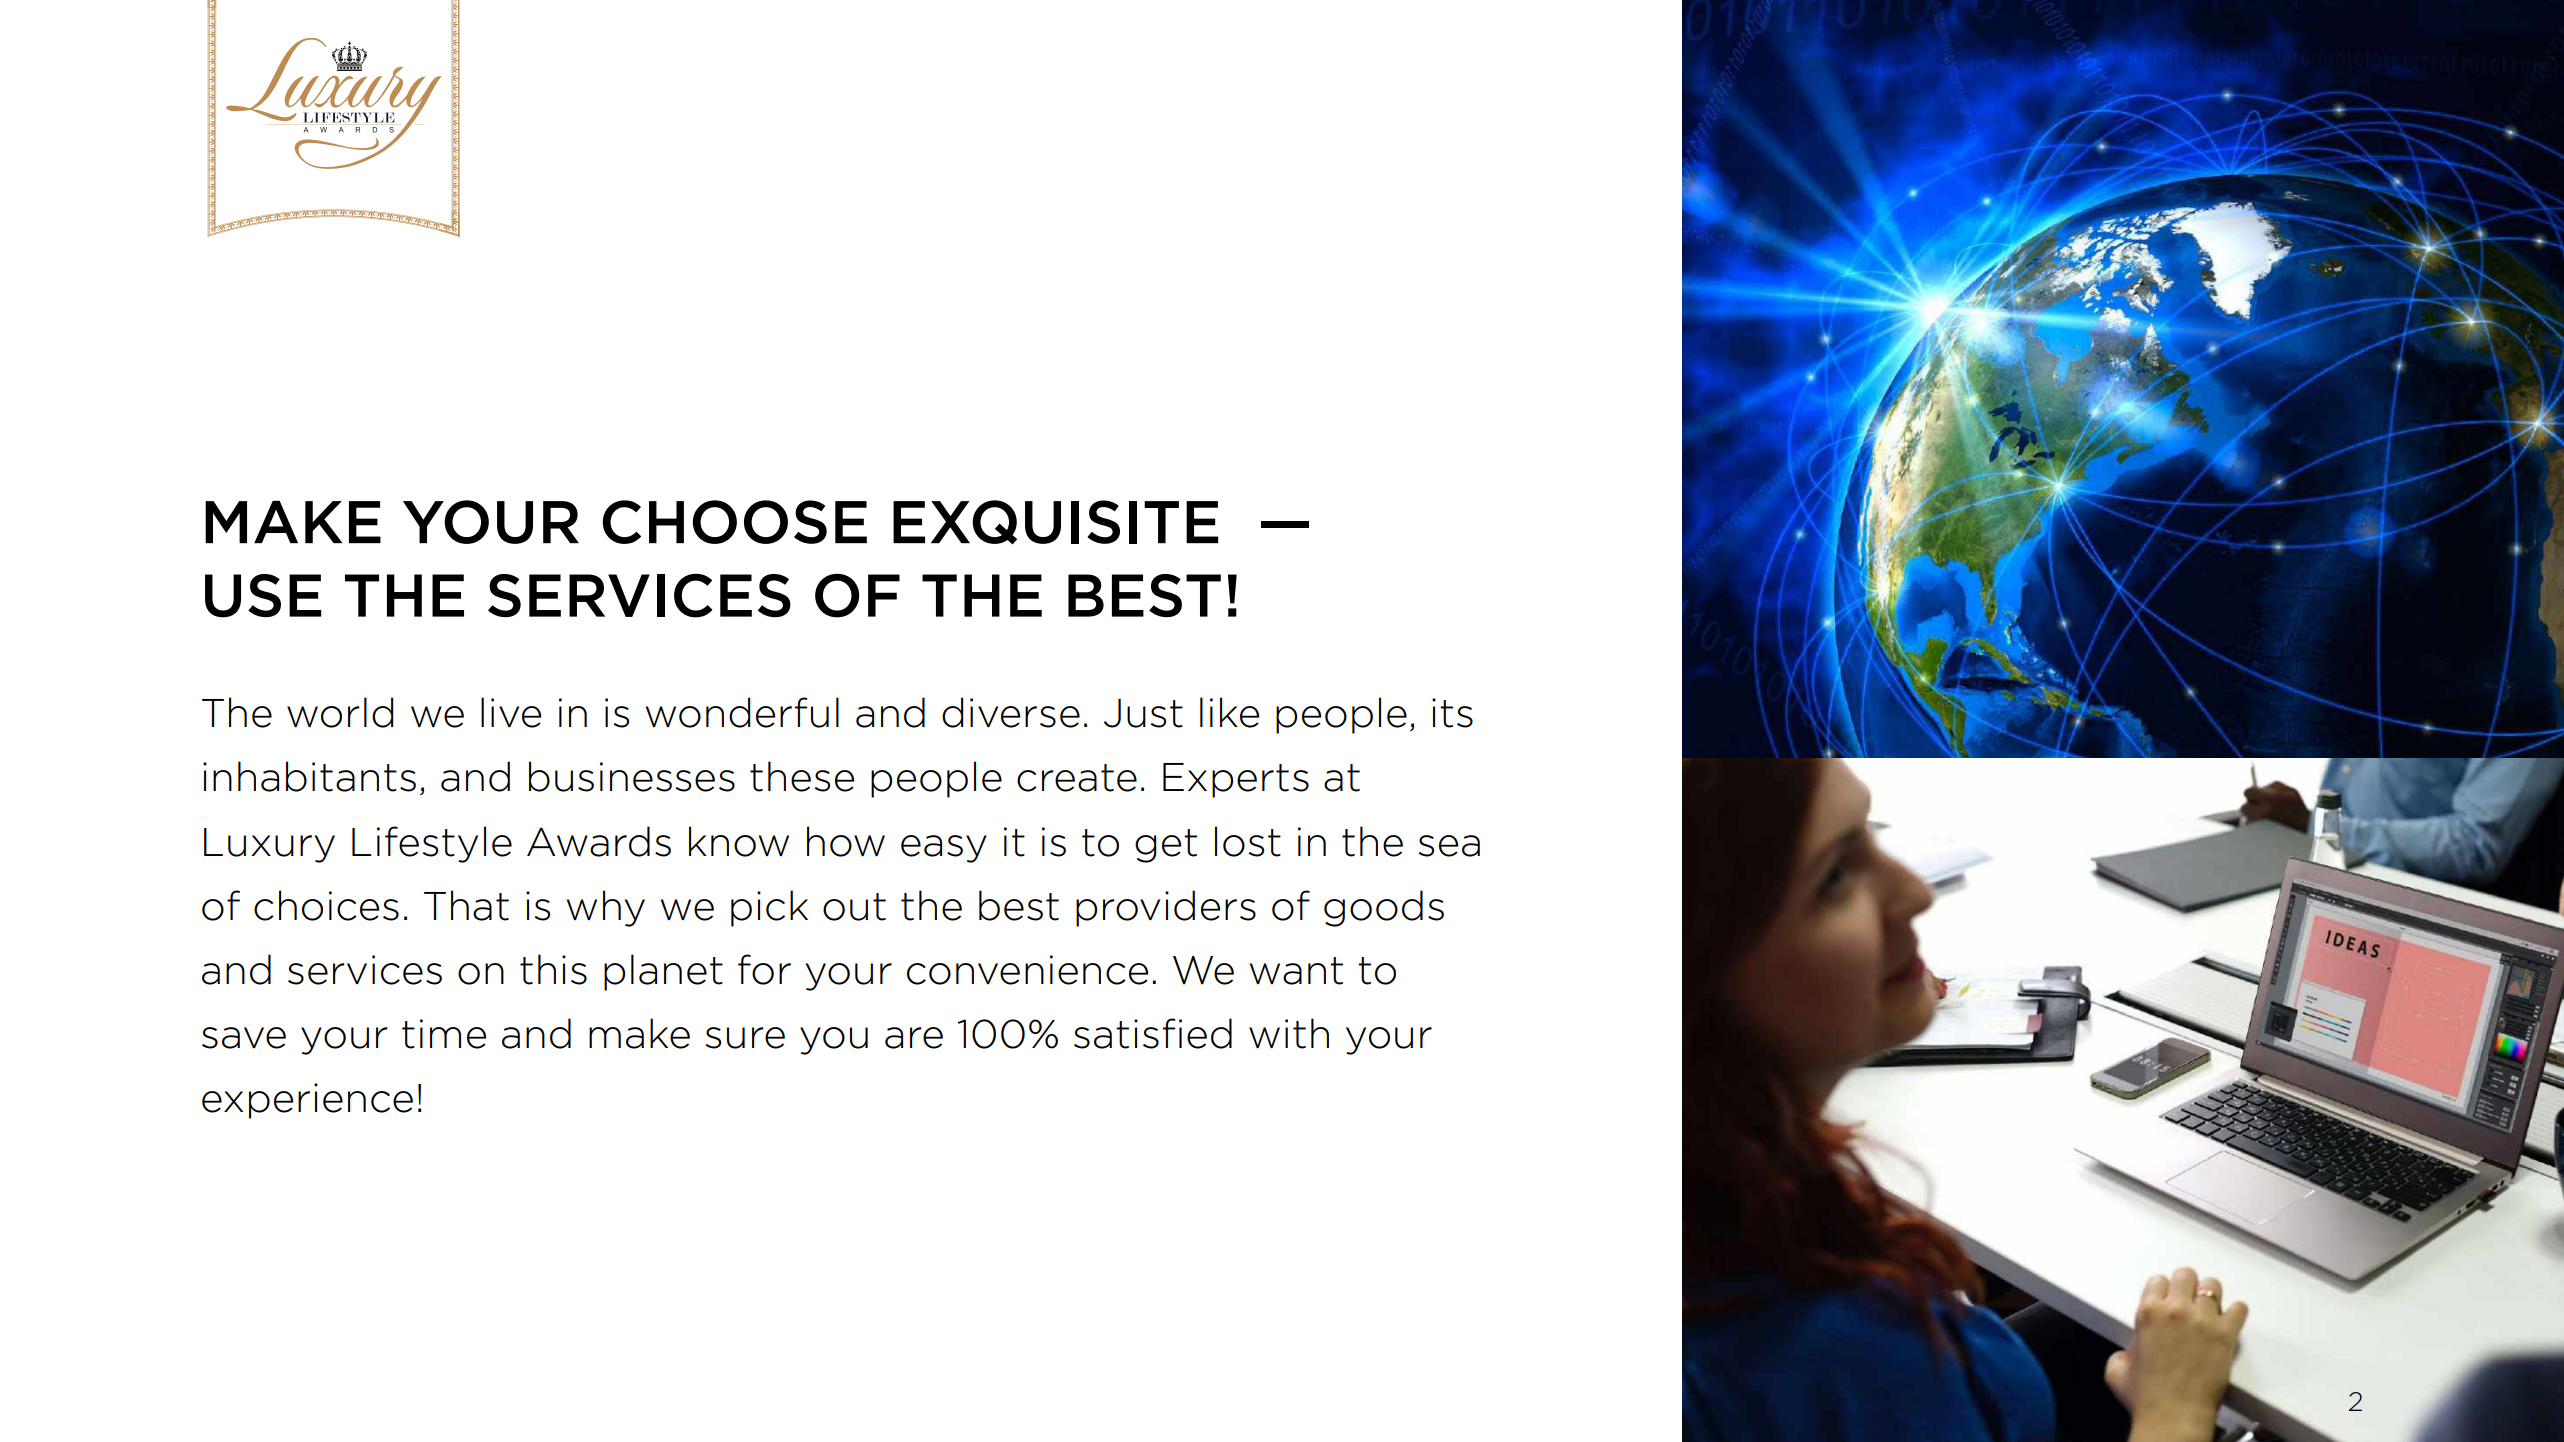 Image resolution: width=2564 pixels, height=1442 pixels. What do you see at coordinates (735, 522) in the page?
I see `CHOOSE` at bounding box center [735, 522].
